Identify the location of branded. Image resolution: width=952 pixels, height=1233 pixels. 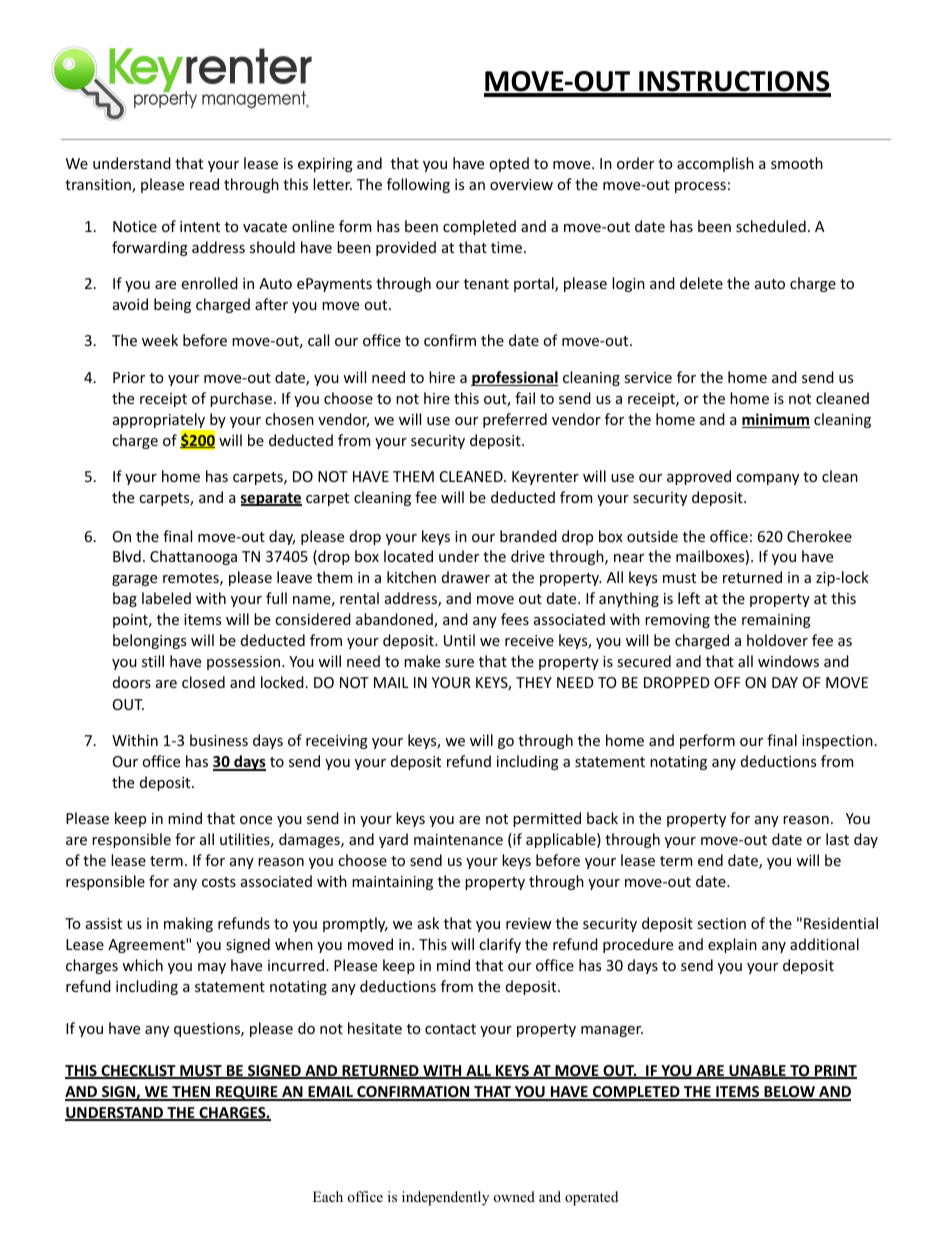
(528, 536).
